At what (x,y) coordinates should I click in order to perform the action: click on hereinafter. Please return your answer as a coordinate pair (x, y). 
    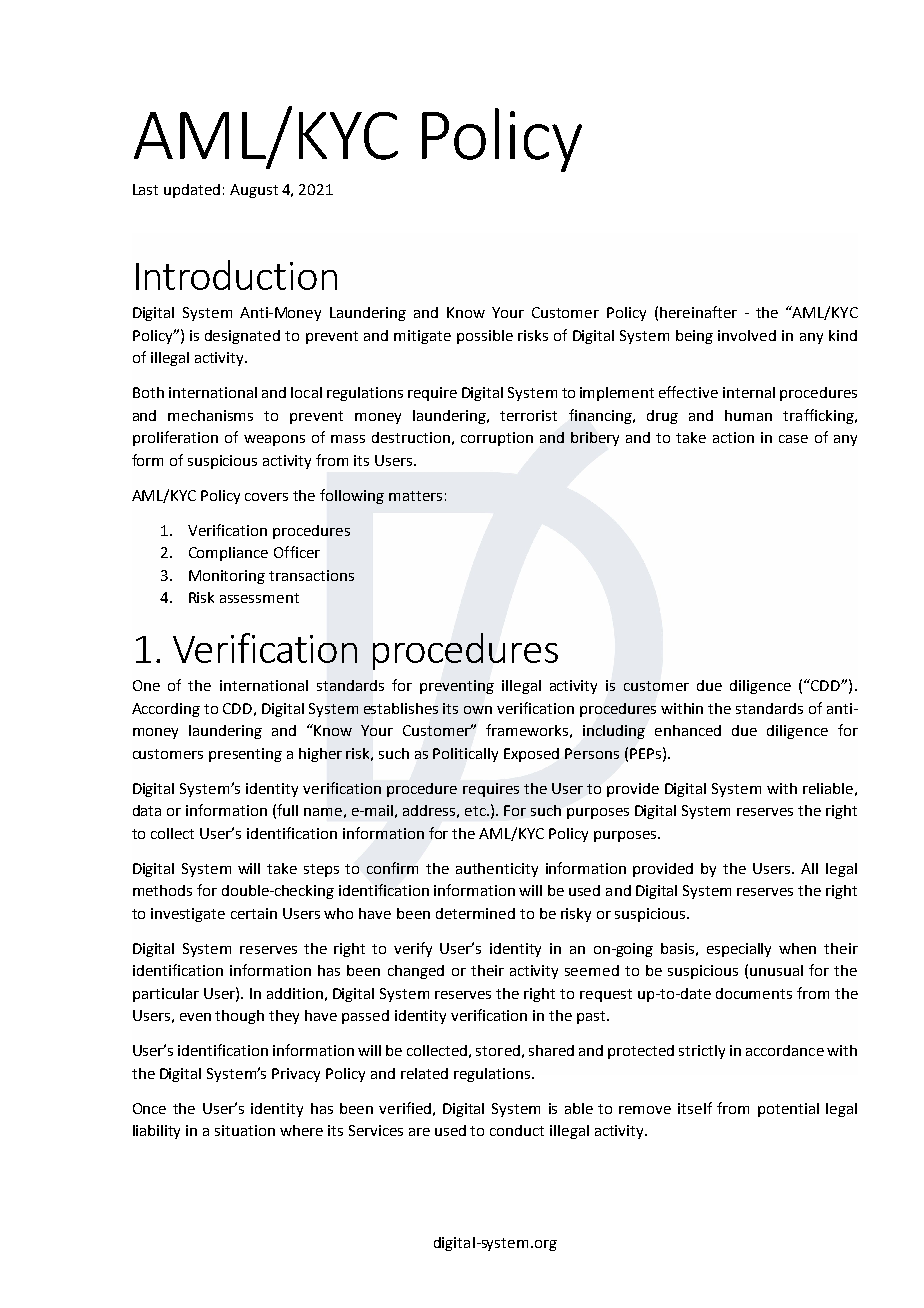
    Looking at the image, I should click on (698, 312).
